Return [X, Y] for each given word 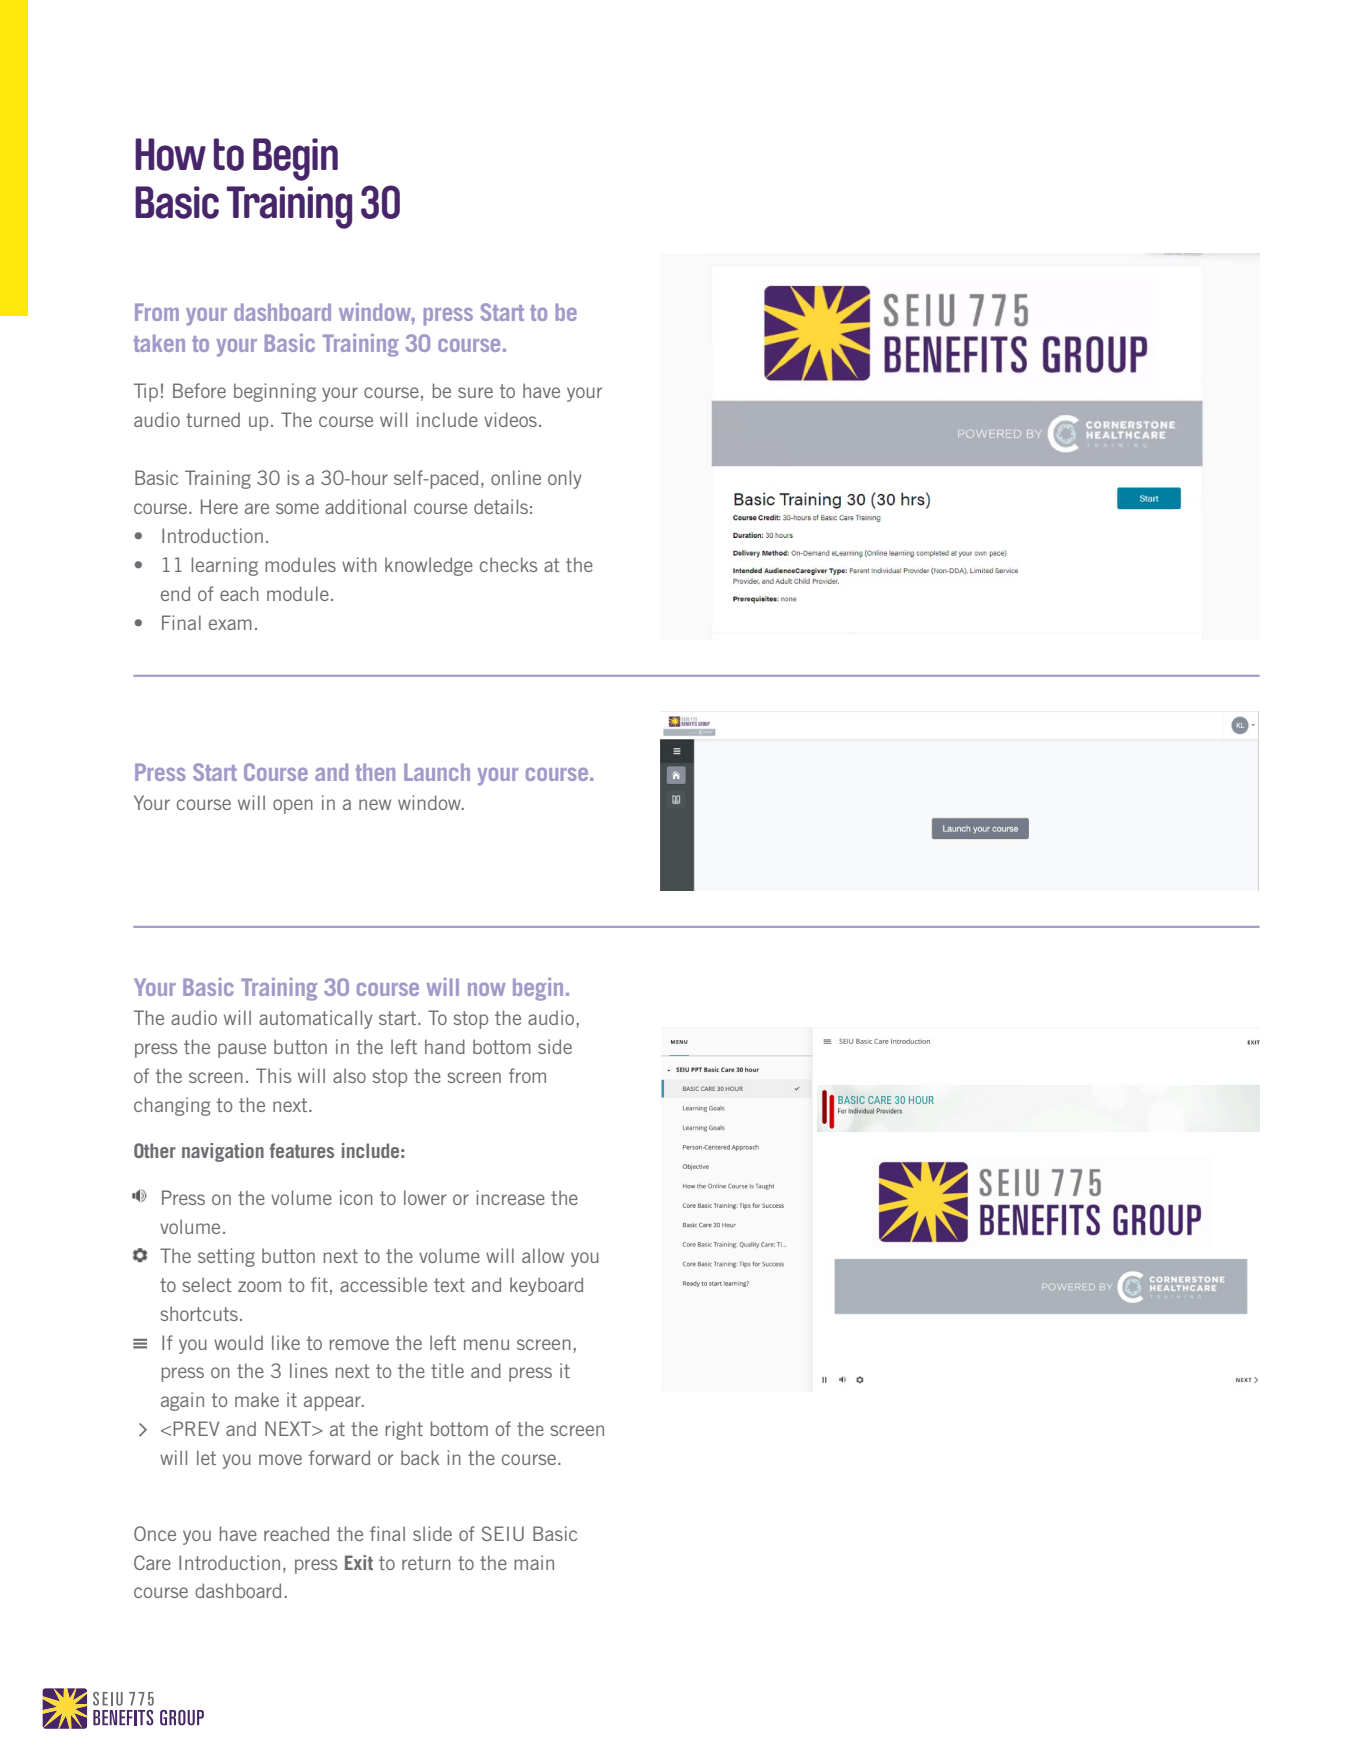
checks [508, 564]
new [375, 804]
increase [510, 1197]
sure [475, 392]
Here [219, 506]
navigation [223, 1152]
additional [365, 506]
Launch [437, 772]
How [170, 154]
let [206, 1457]
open [293, 806]
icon [356, 1197]
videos [510, 419]
